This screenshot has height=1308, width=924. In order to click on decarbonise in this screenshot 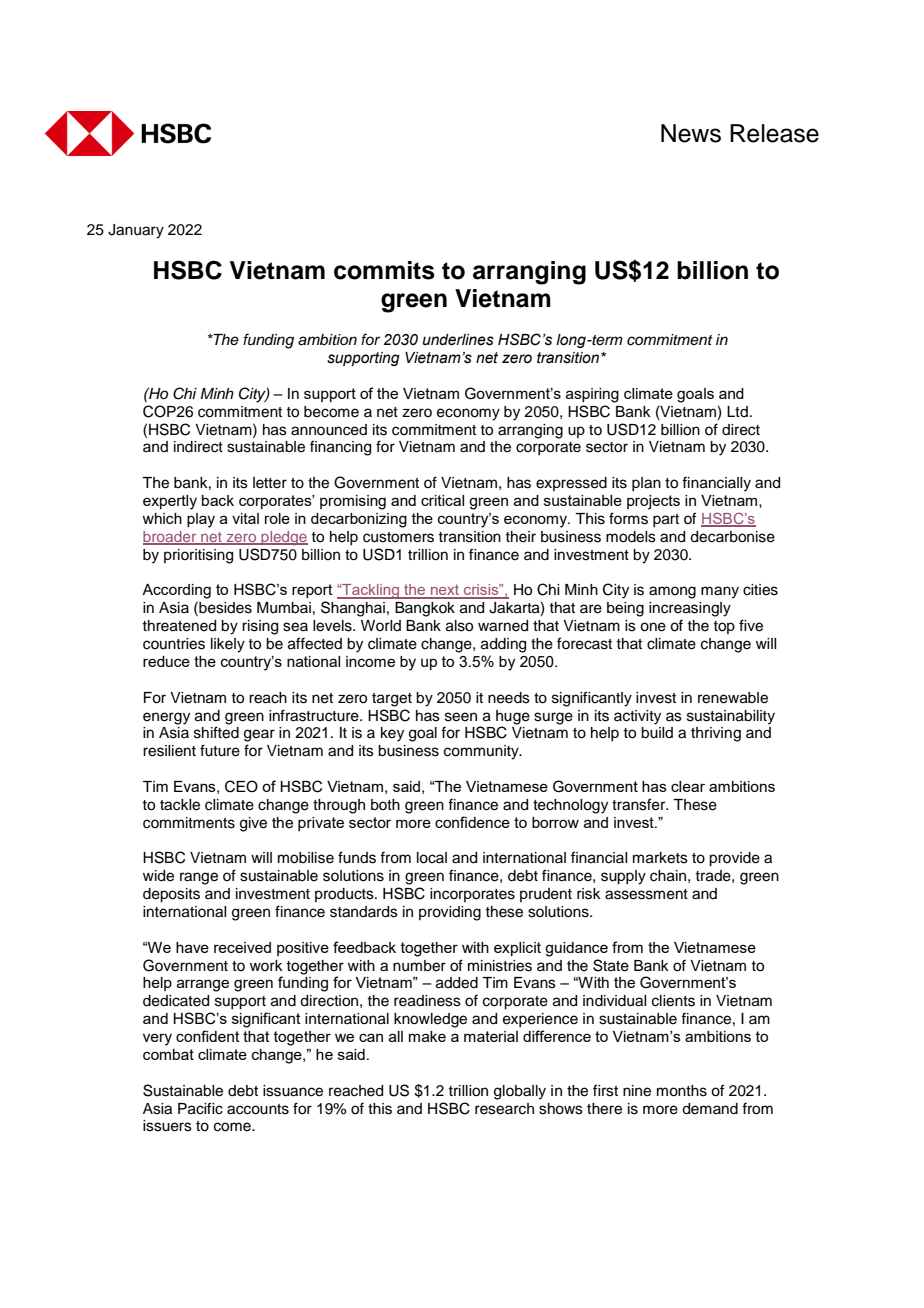, I will do `click(732, 537)`.
